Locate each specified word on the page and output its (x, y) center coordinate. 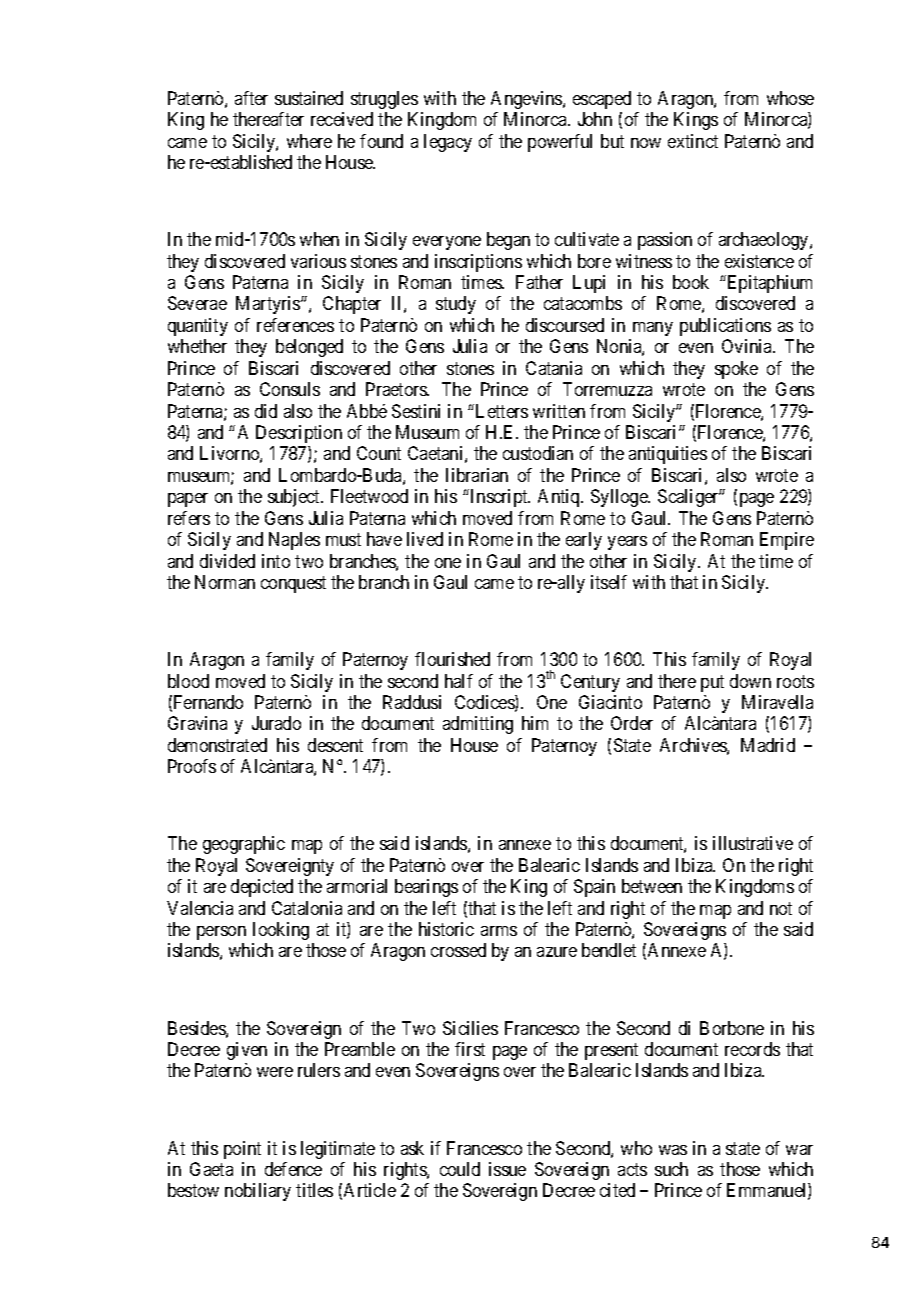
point (242, 1150)
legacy (448, 143)
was (673, 1150)
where (309, 141)
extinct (693, 141)
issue (507, 1169)
